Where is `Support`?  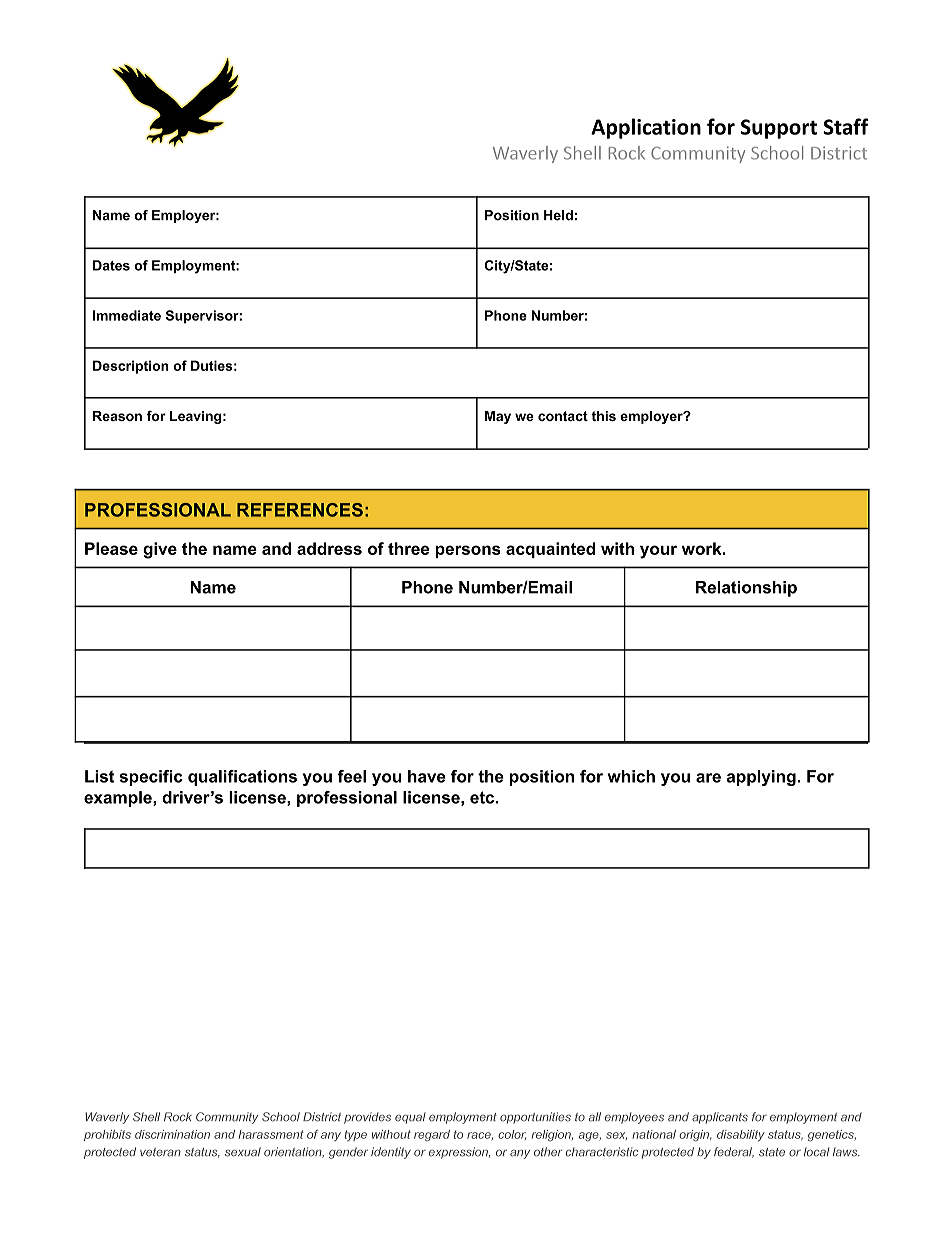
Support is located at coordinates (779, 129).
